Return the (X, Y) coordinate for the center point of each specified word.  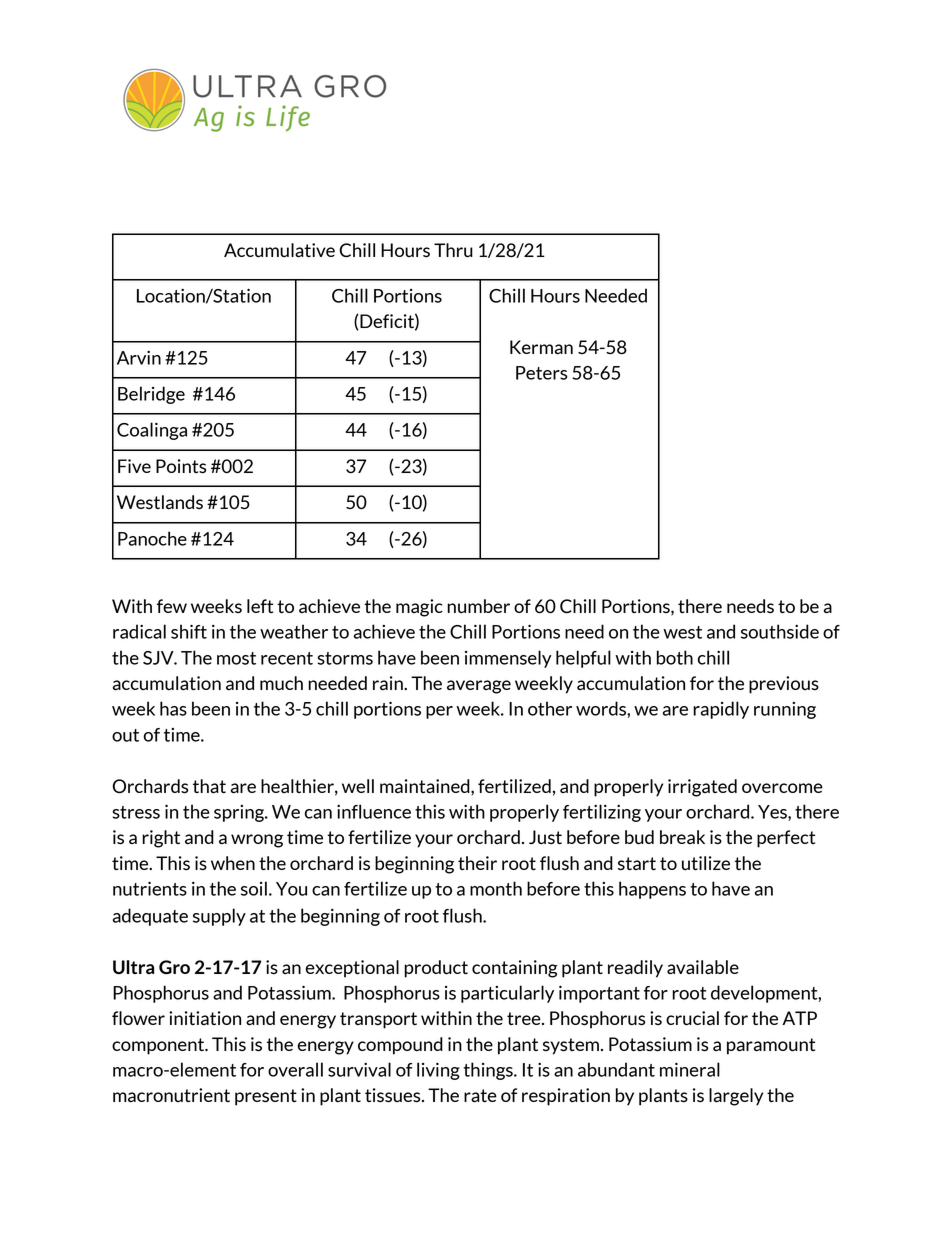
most (236, 658)
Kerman (541, 347)
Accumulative (279, 250)
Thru (453, 250)
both (675, 657)
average (479, 687)
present (266, 1097)
